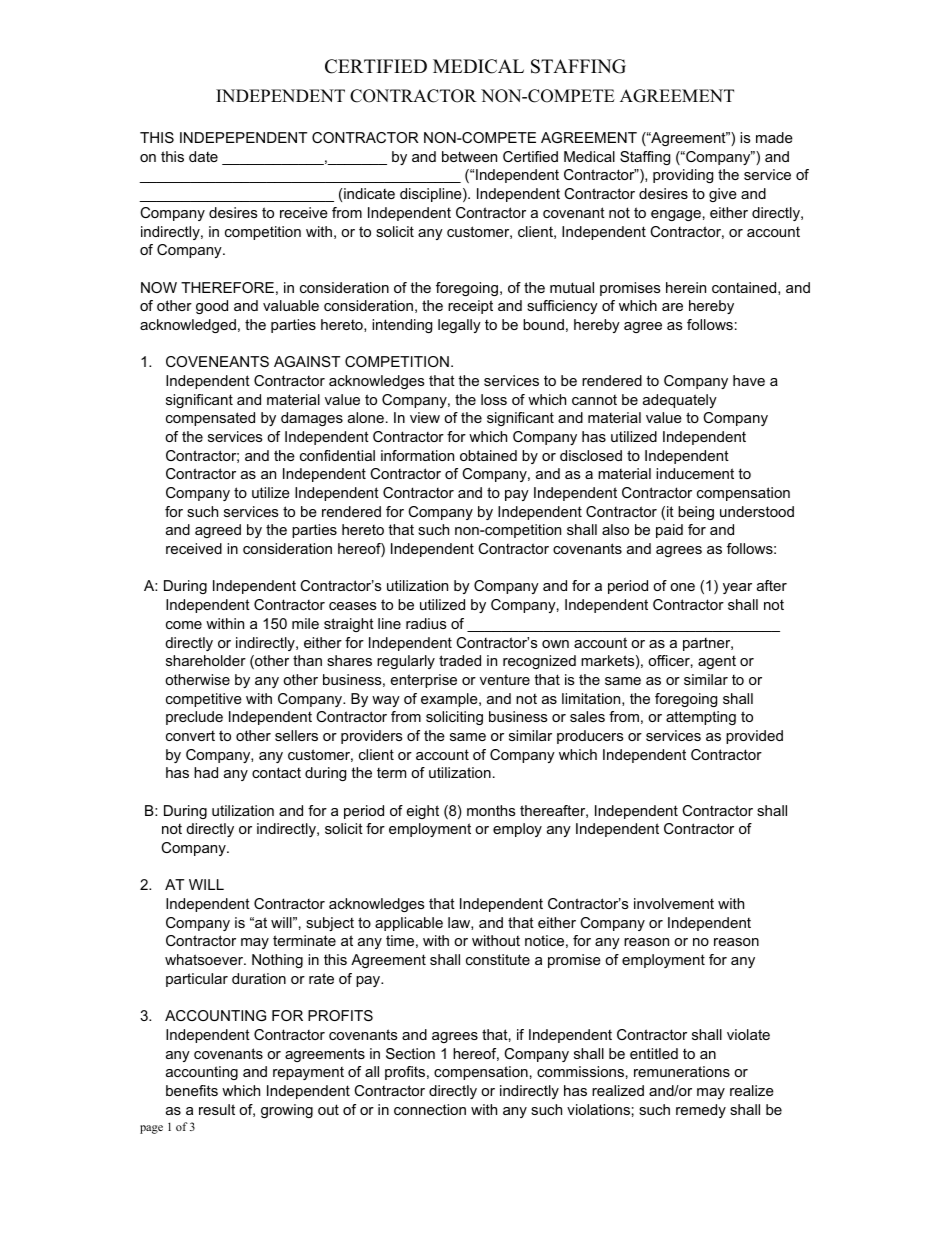 The width and height of the screenshot is (952, 1233). I want to click on date, so click(203, 156).
